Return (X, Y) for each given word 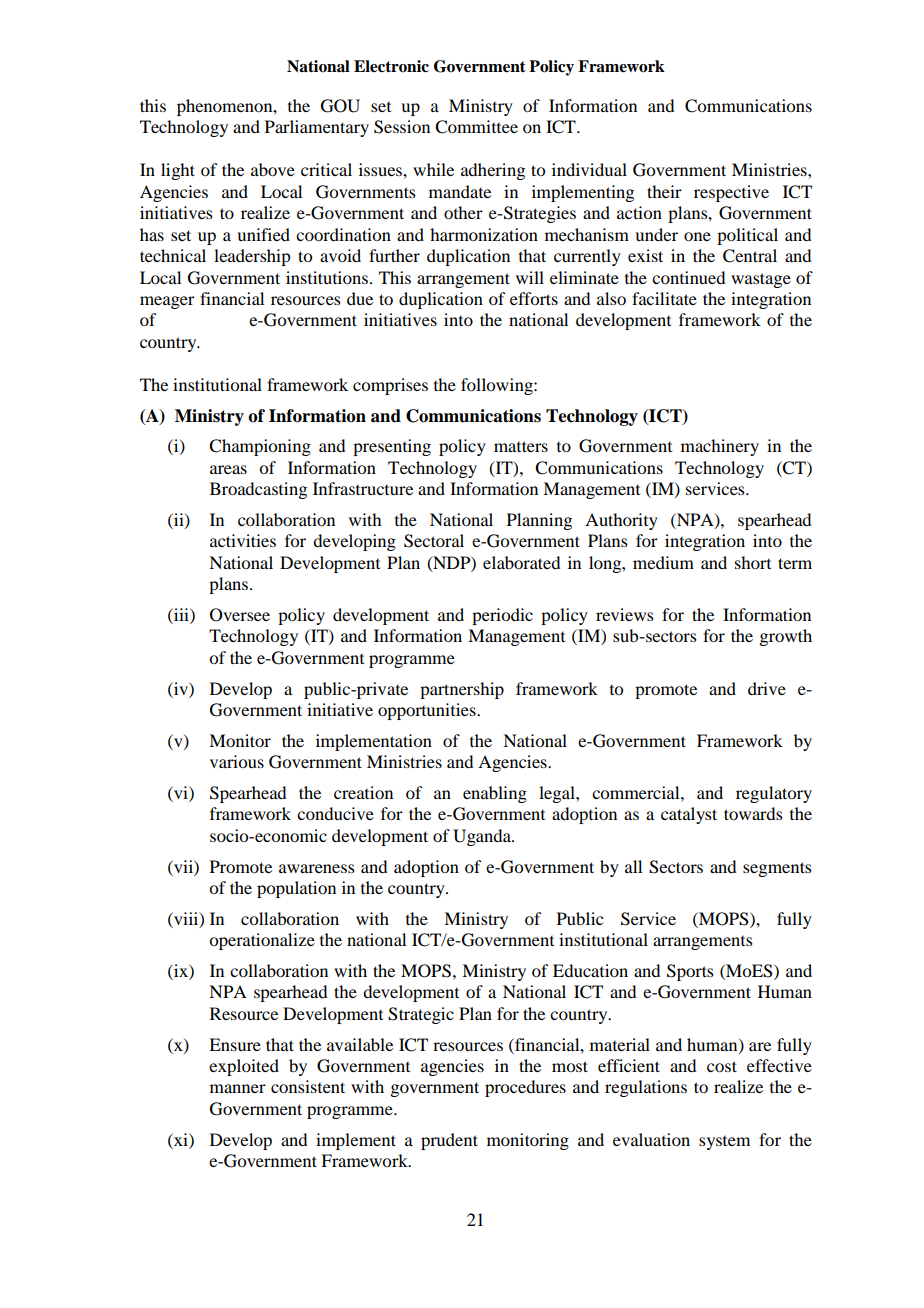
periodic (502, 616)
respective (731, 193)
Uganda (483, 837)
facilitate (664, 298)
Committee (476, 127)
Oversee (240, 615)
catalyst (689, 815)
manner (238, 1088)
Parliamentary (317, 128)
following (498, 386)
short (753, 562)
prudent (449, 1141)
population (296, 889)
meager (167, 302)
